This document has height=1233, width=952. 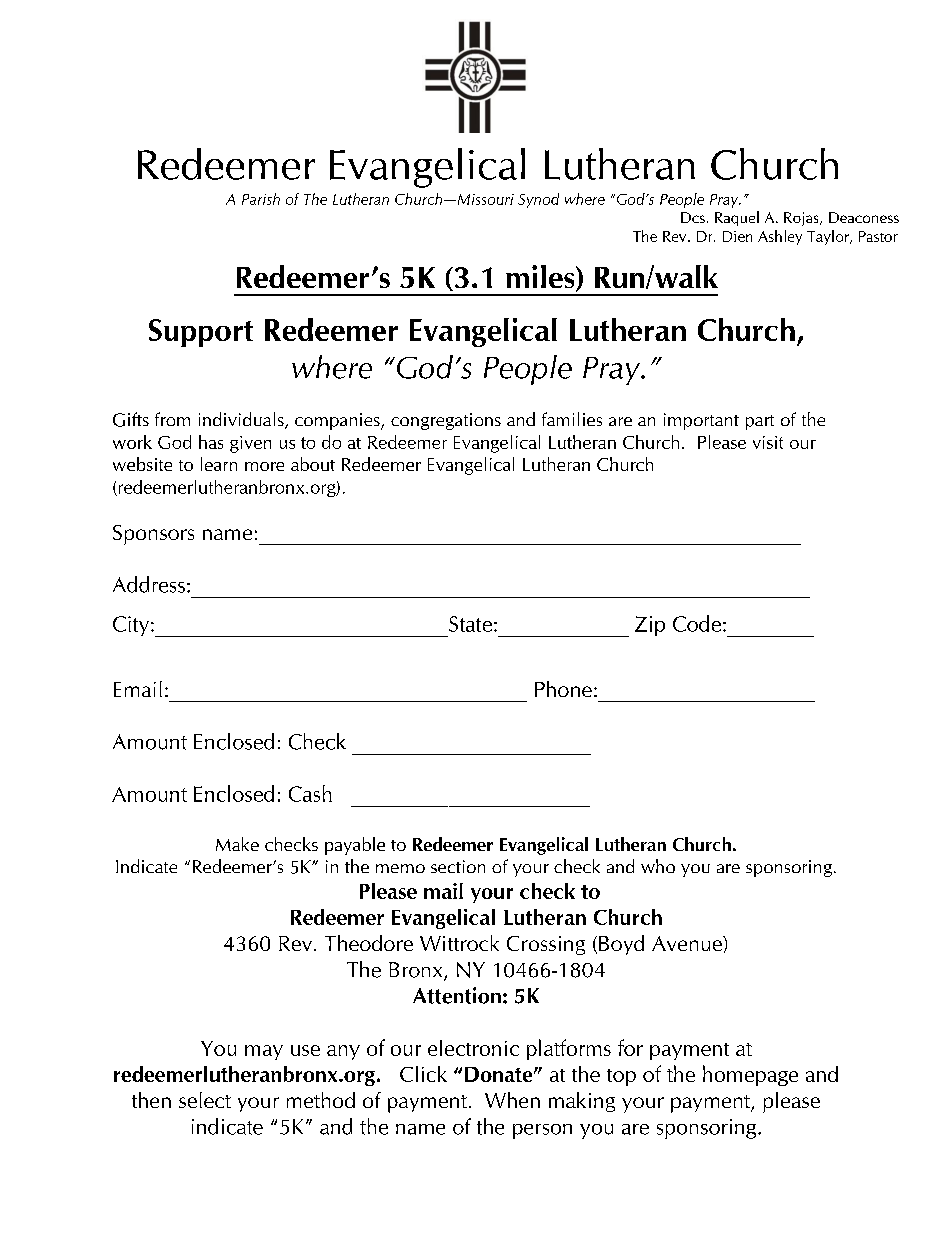 What do you see at coordinates (760, 422) in the document?
I see `part` at bounding box center [760, 422].
